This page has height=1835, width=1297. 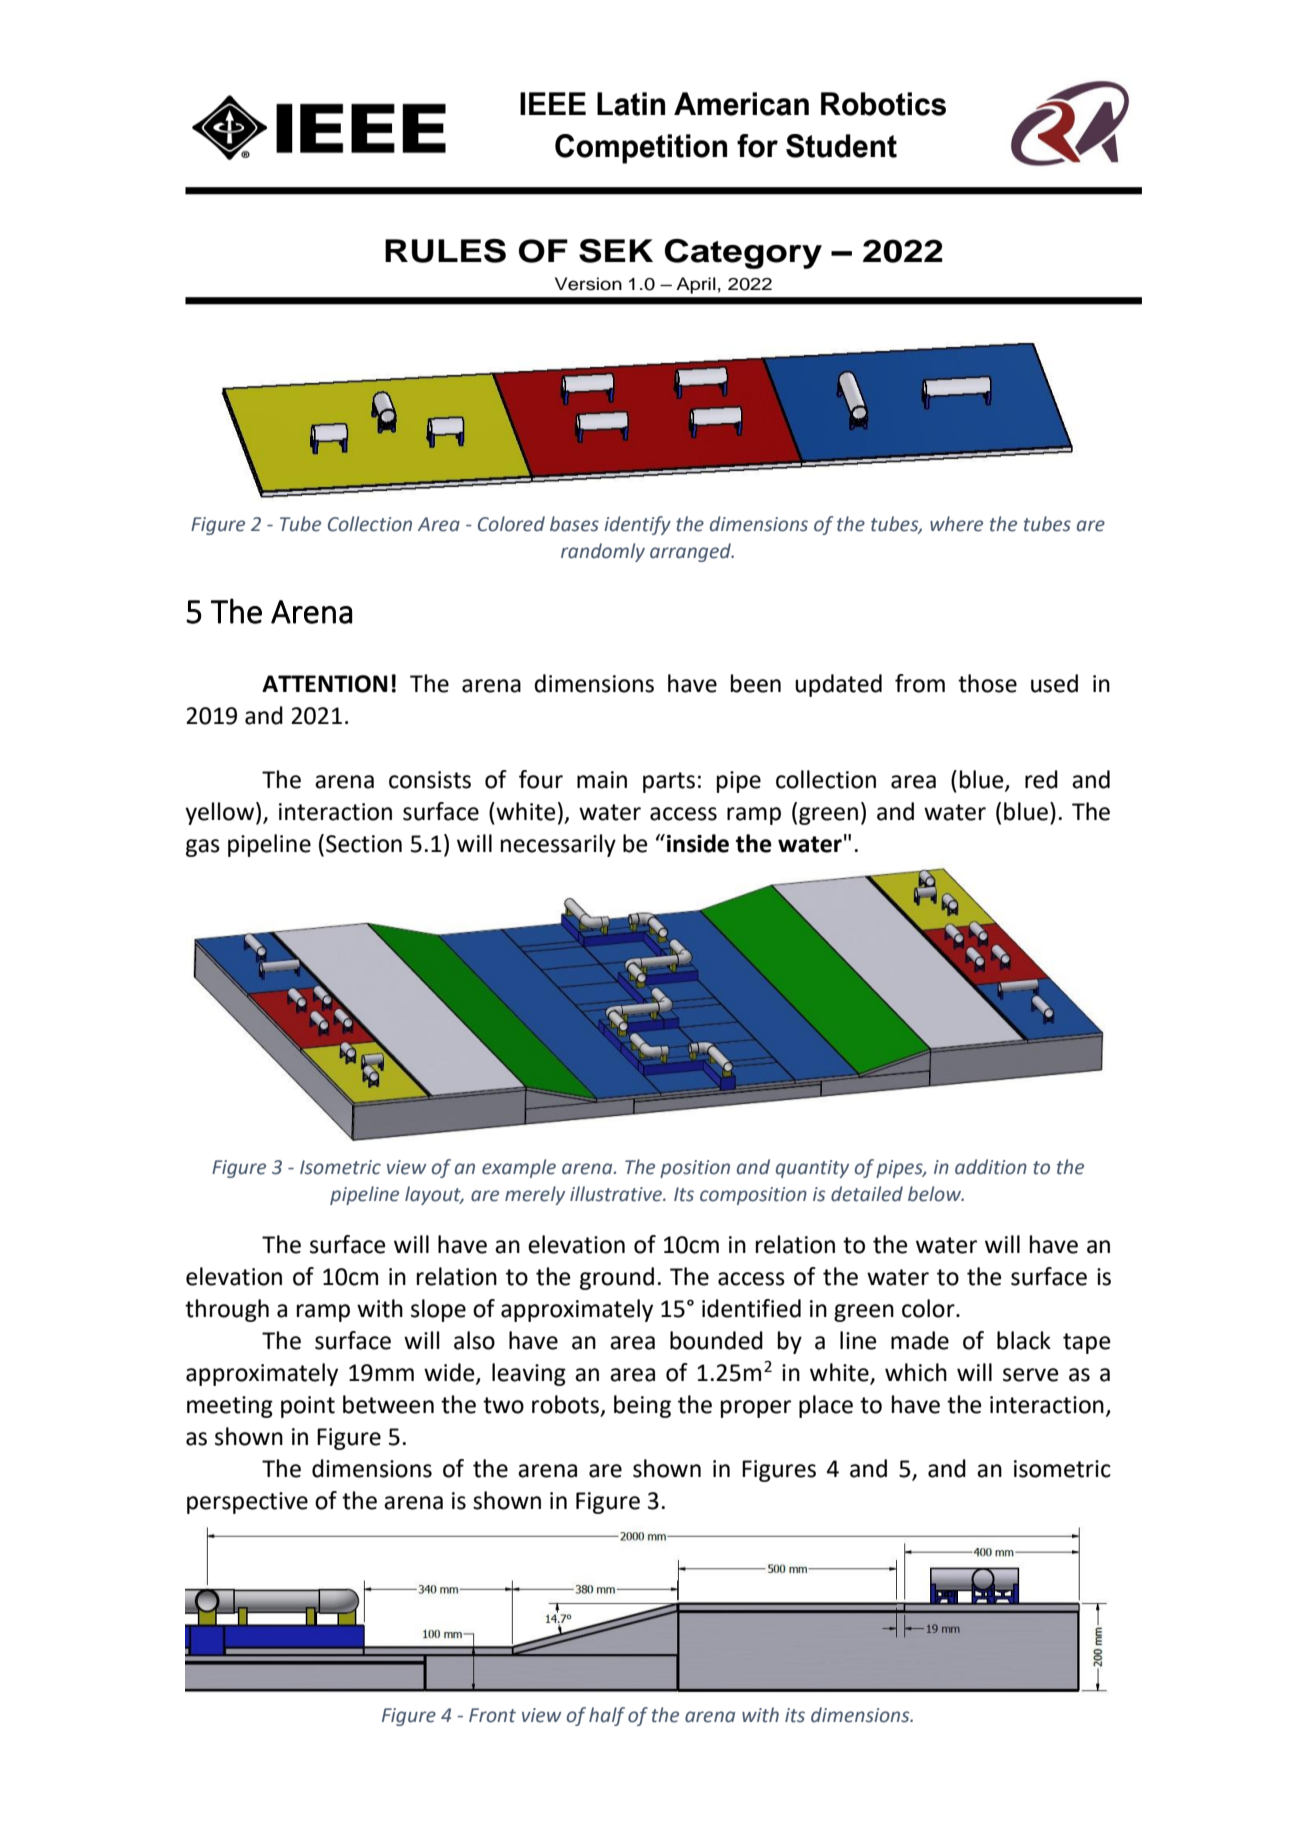 I want to click on Competition, so click(x=641, y=149).
